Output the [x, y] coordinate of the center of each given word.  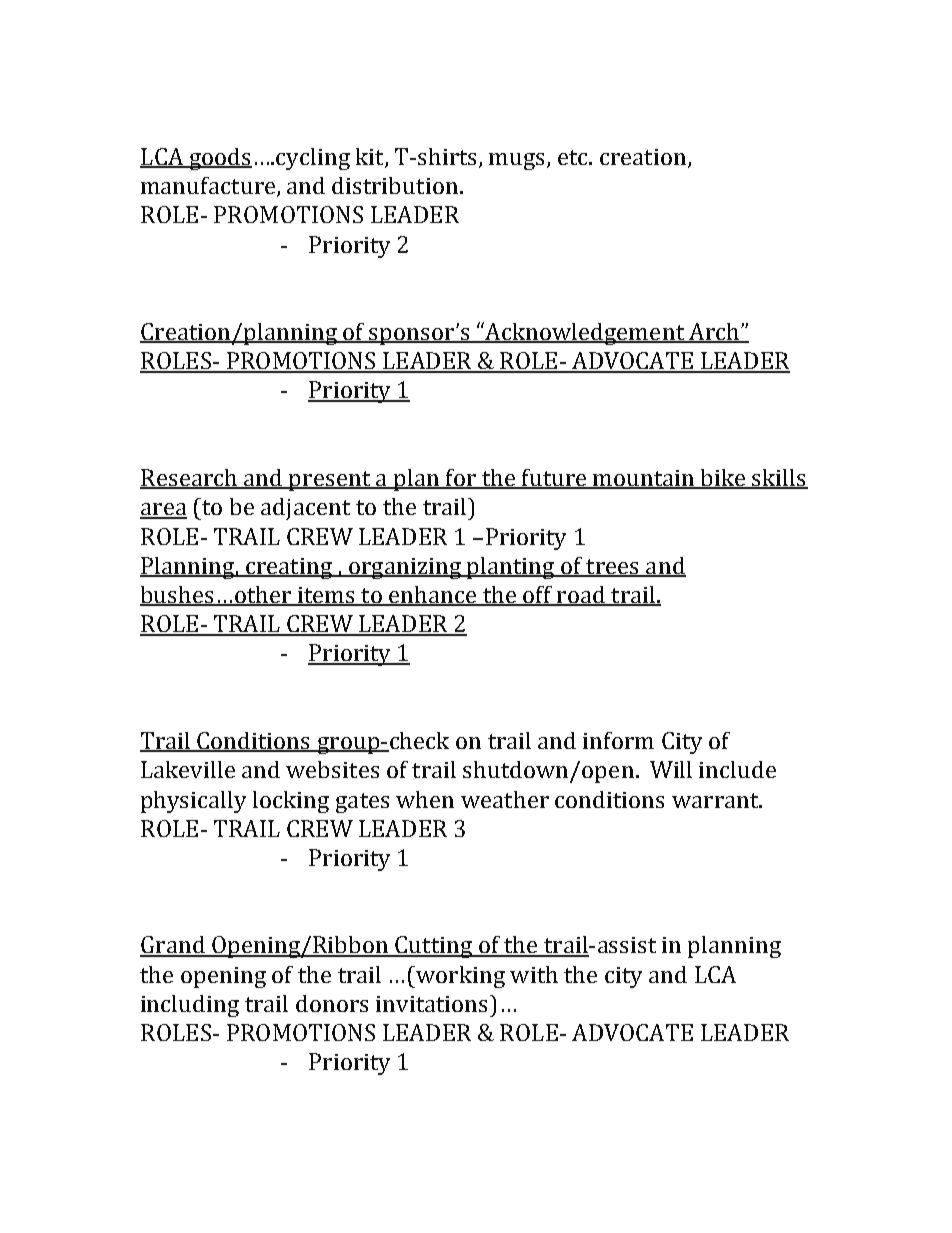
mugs [516, 161]
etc [574, 157]
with [534, 974]
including [190, 1006]
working [459, 977]
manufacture [208, 185]
